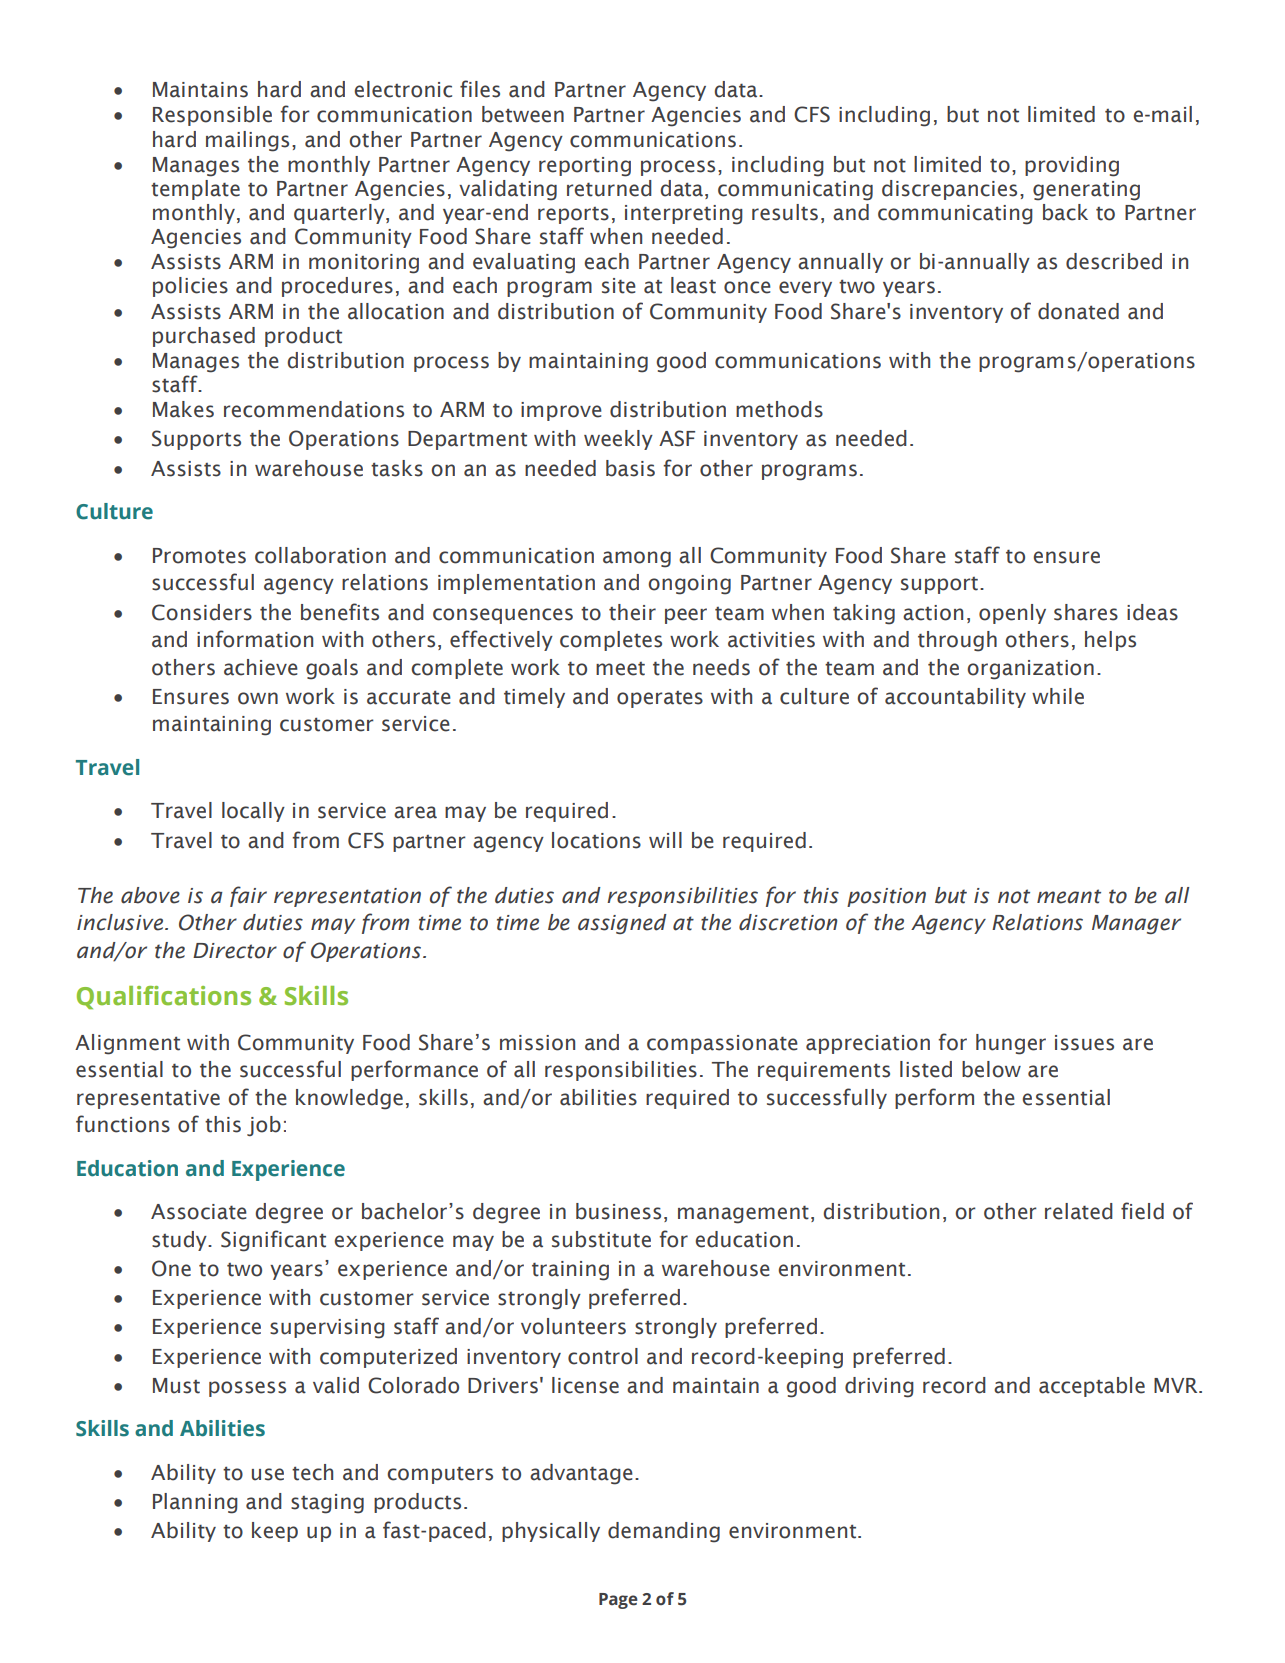  Describe the element at coordinates (1092, 1387) in the screenshot. I see `acceptable` at that location.
